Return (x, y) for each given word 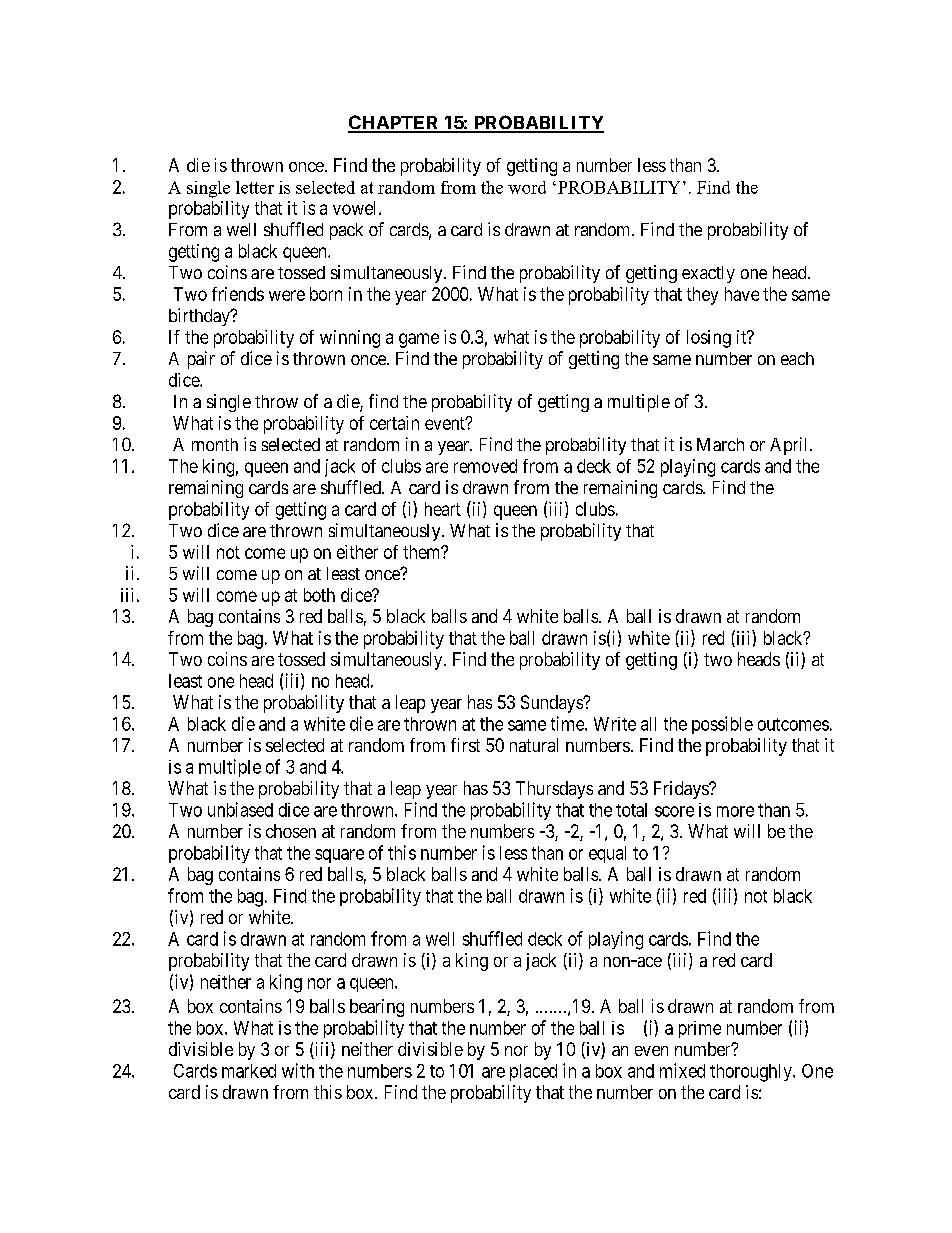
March (720, 444)
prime (700, 1029)
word (527, 187)
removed (485, 466)
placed (533, 1072)
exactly (708, 274)
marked (249, 1071)
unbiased (240, 809)
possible (722, 725)
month (215, 444)
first (465, 745)
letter (255, 187)
